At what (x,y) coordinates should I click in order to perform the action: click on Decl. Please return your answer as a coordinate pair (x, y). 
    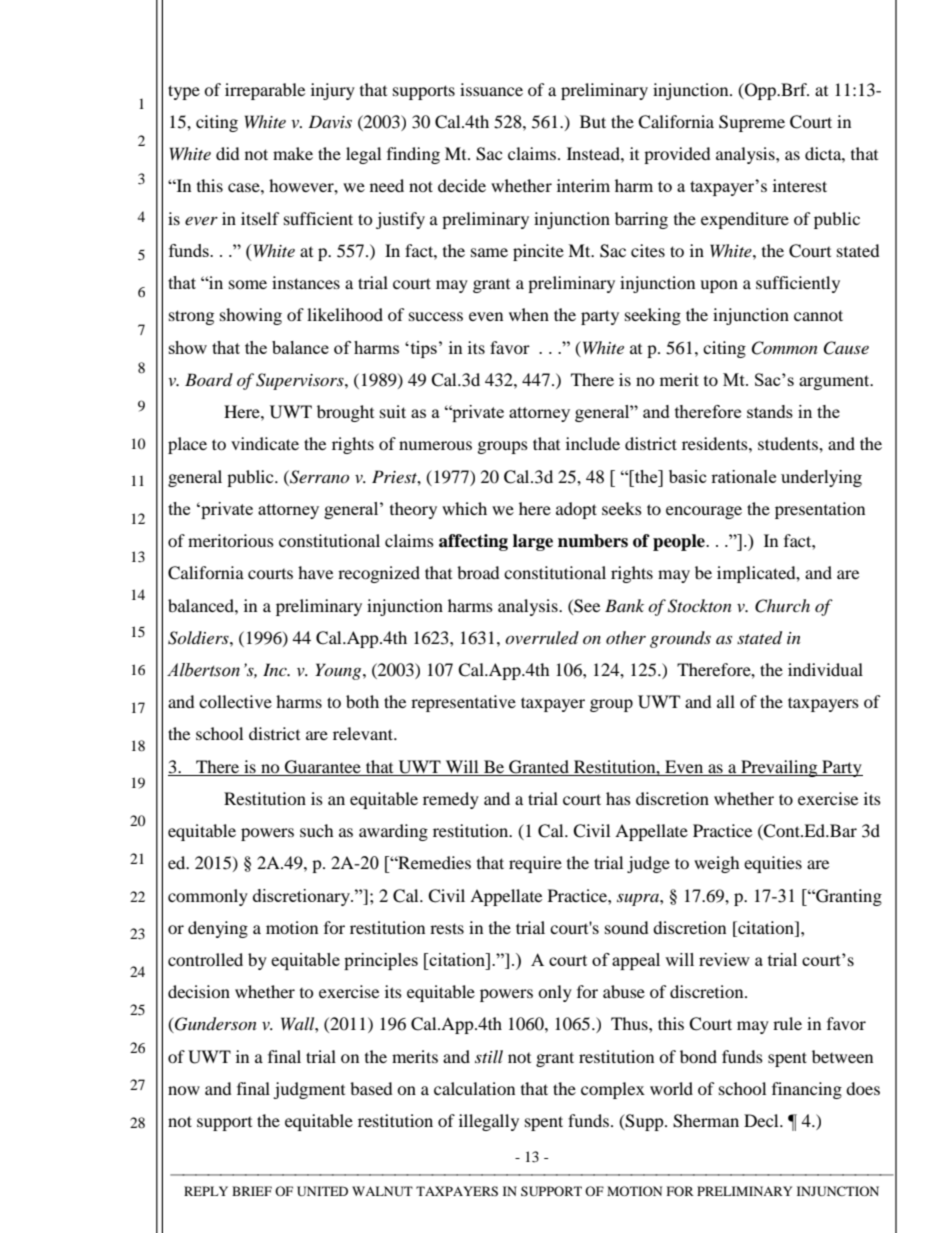
    Looking at the image, I should click on (762, 1120).
